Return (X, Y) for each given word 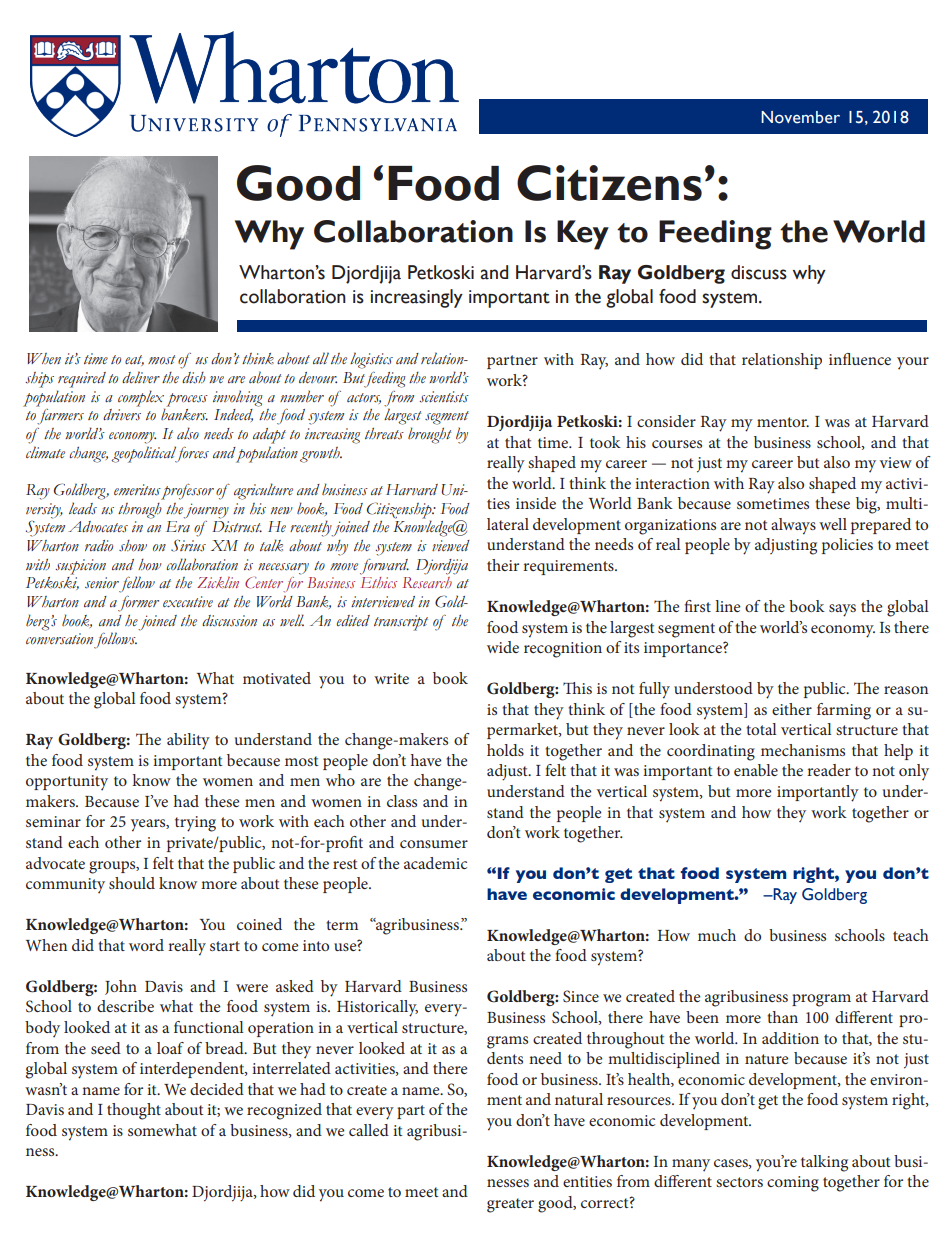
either (792, 709)
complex (141, 398)
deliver (141, 377)
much (717, 935)
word (146, 945)
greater (510, 1205)
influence (860, 359)
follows (115, 640)
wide (503, 647)
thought (134, 1111)
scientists (444, 397)
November (800, 117)
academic (435, 863)
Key (583, 235)
